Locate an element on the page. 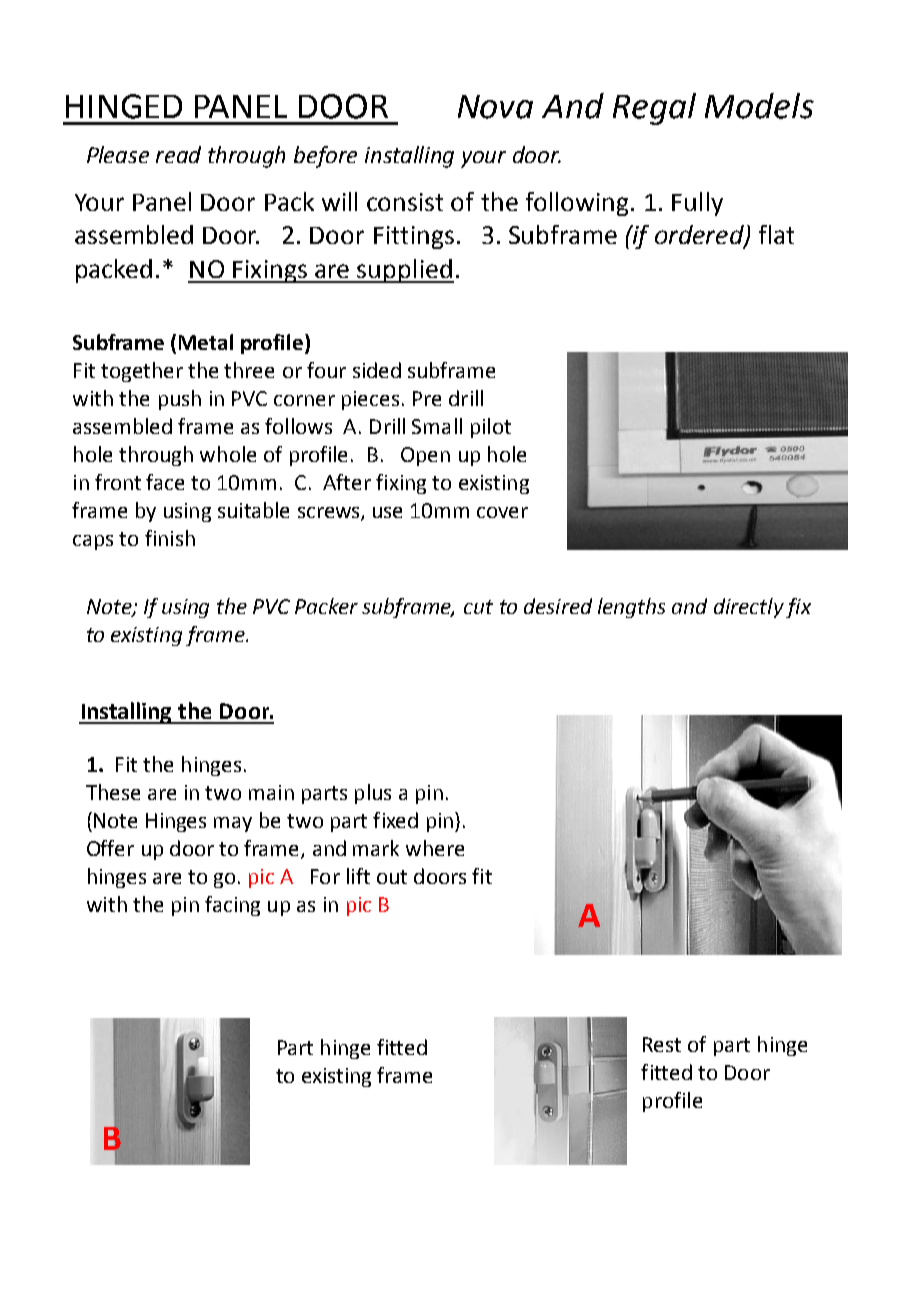  directly is located at coordinates (749, 608).
